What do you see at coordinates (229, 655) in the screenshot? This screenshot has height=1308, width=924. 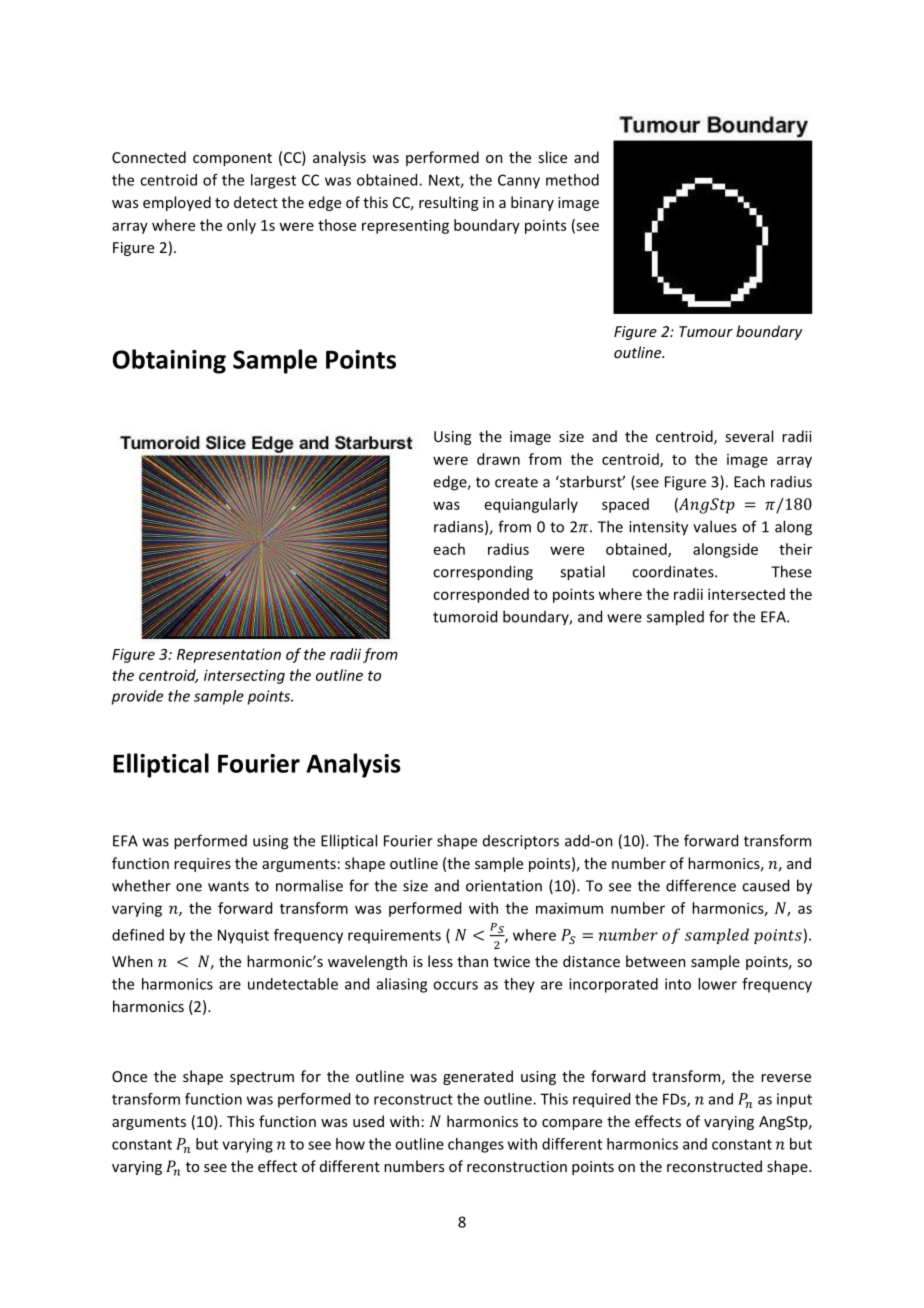 I see `Representation` at bounding box center [229, 655].
